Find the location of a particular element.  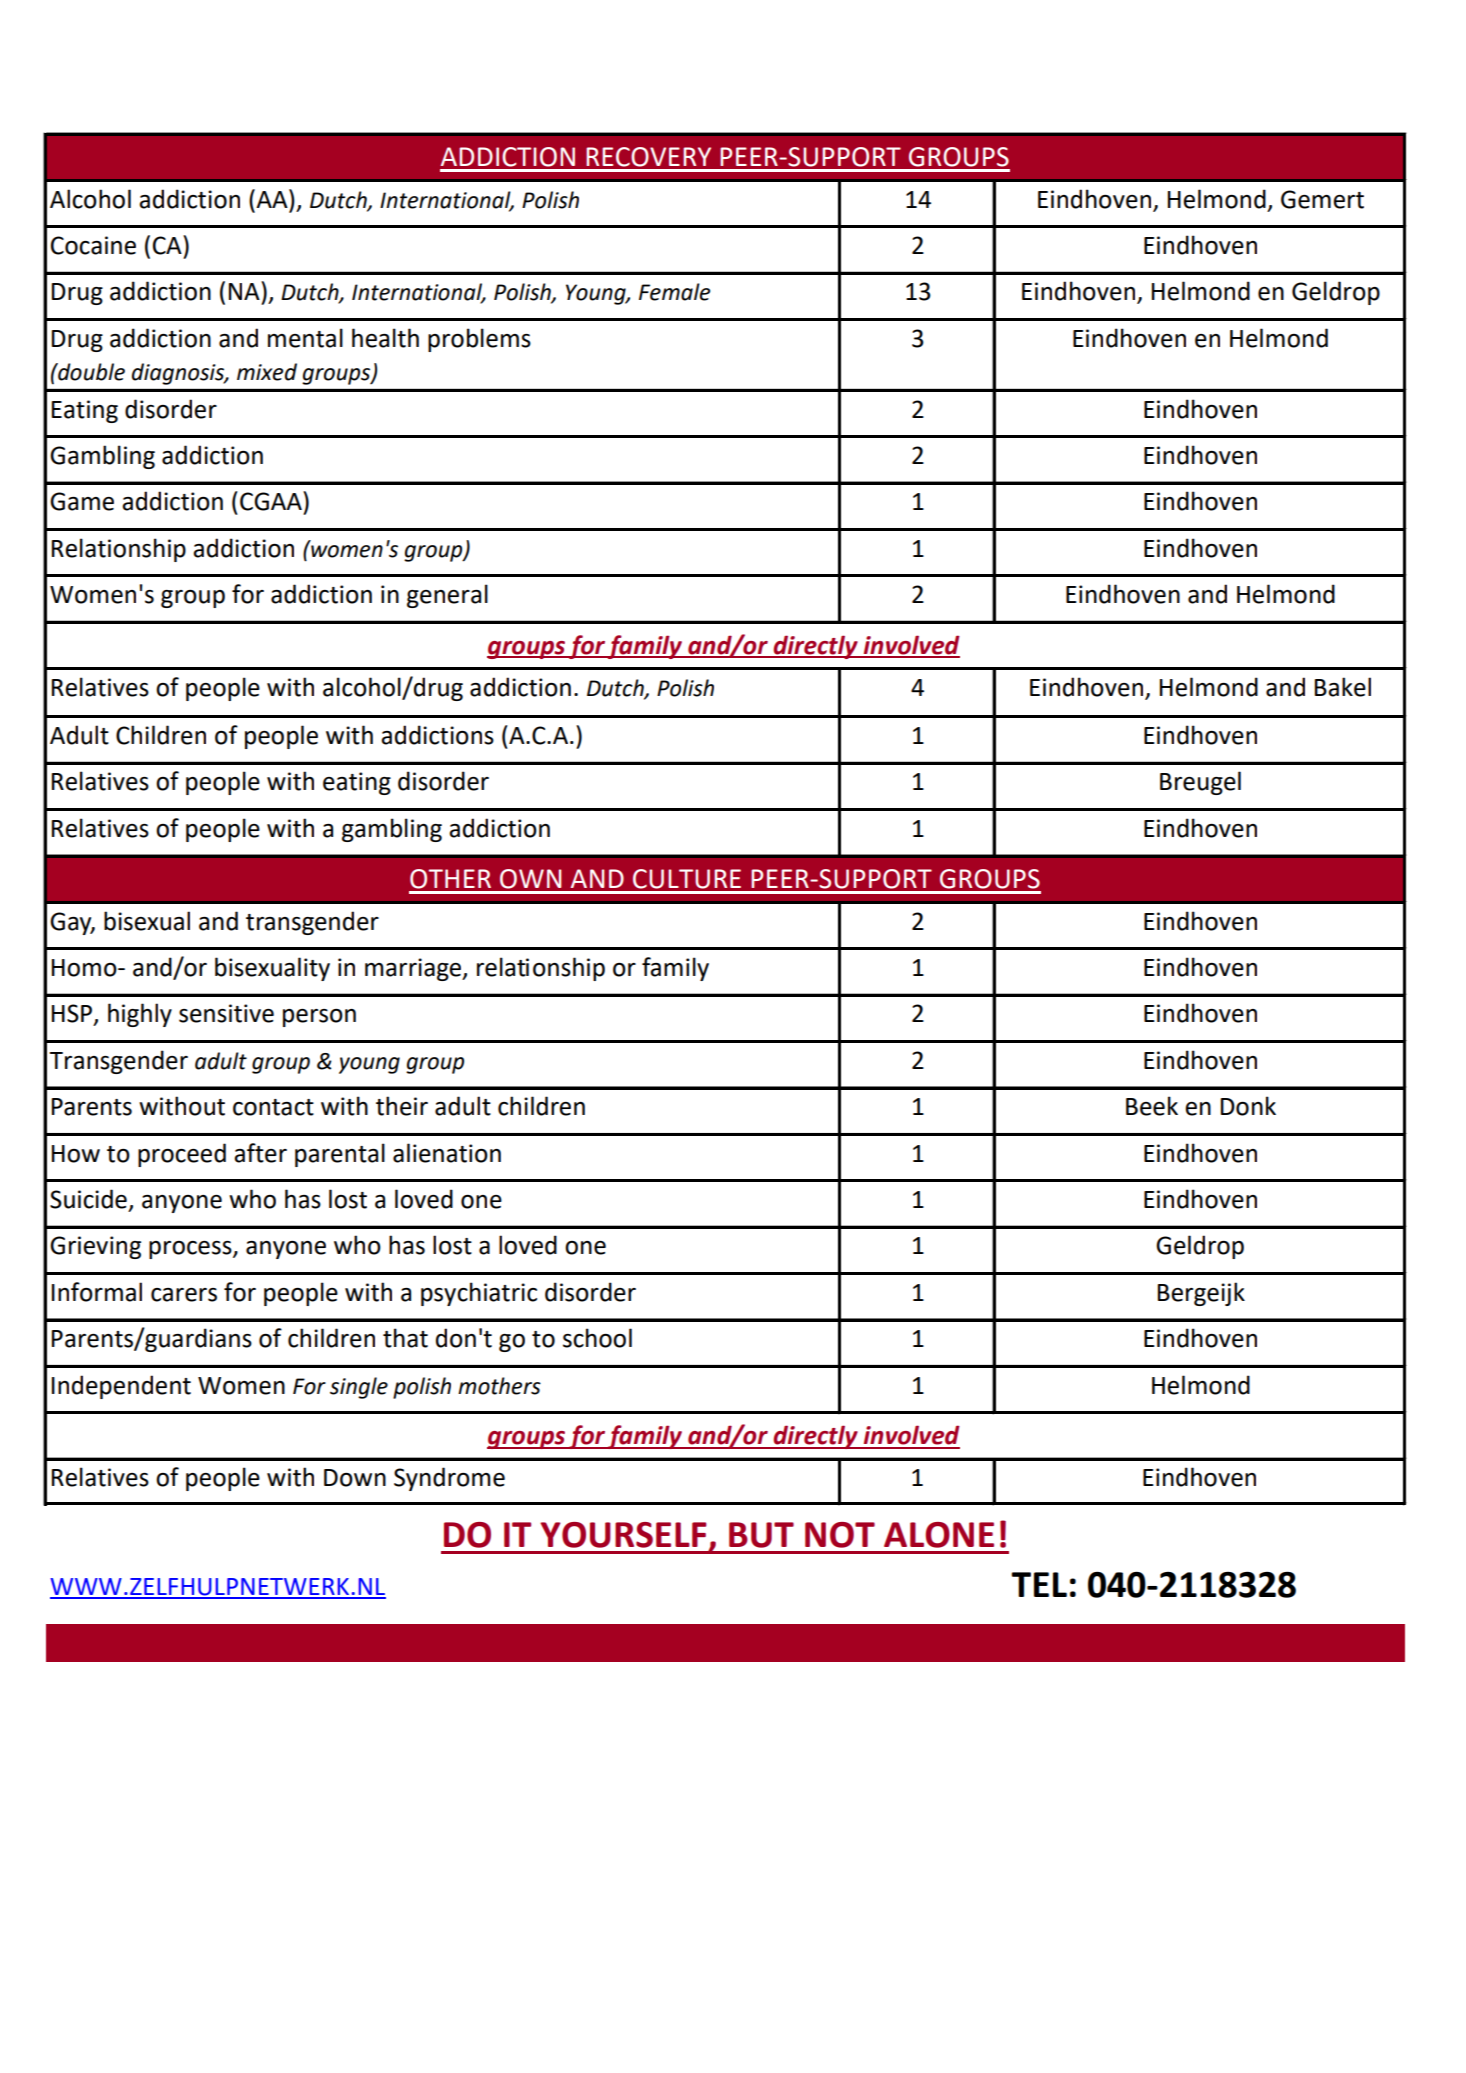

mental is located at coordinates (305, 338).
